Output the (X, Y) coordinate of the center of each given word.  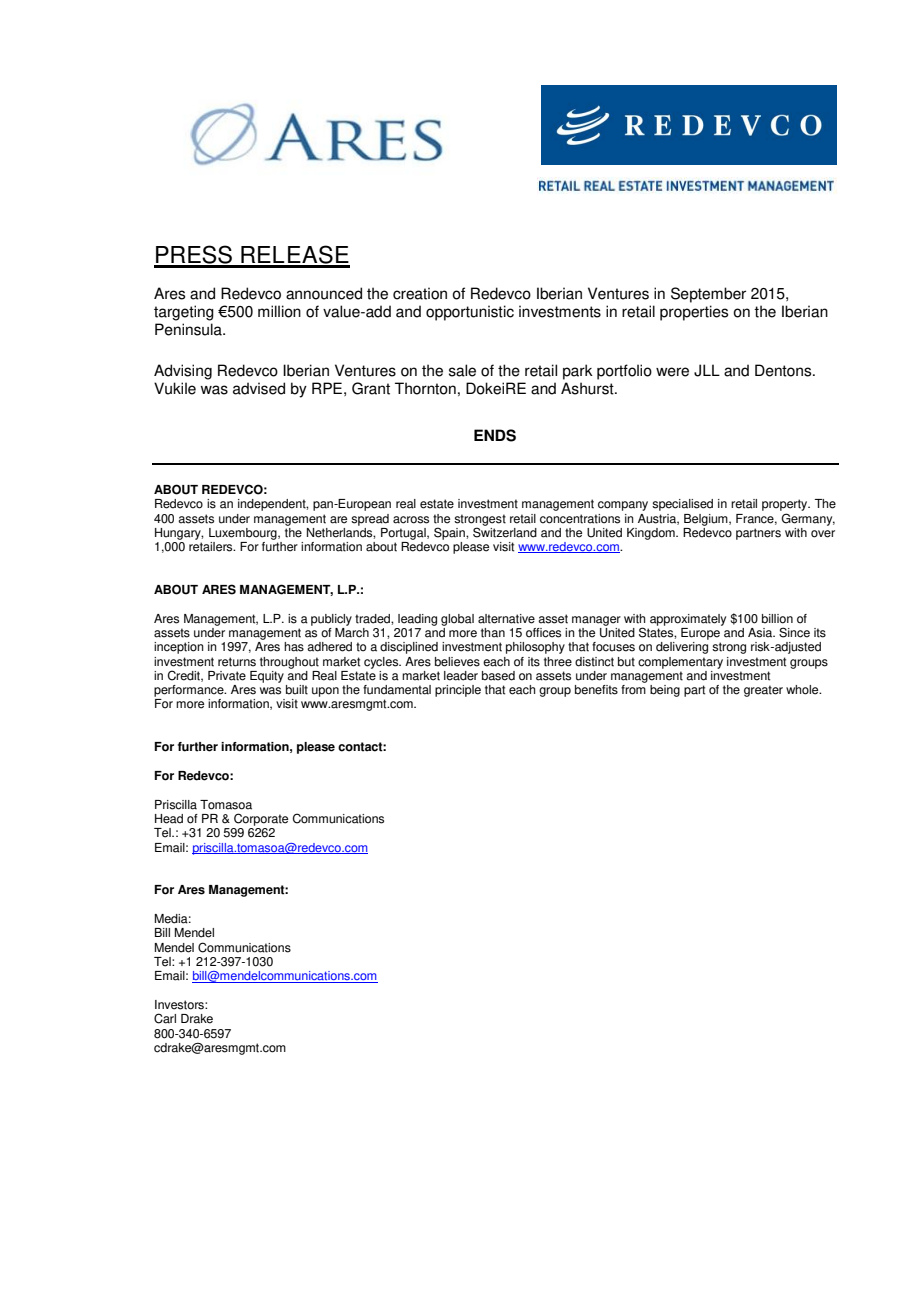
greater (763, 691)
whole (803, 690)
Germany (808, 519)
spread (370, 520)
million (279, 311)
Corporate (261, 819)
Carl (165, 1018)
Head (169, 819)
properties (694, 313)
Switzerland (505, 531)
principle (458, 691)
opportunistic (470, 313)
